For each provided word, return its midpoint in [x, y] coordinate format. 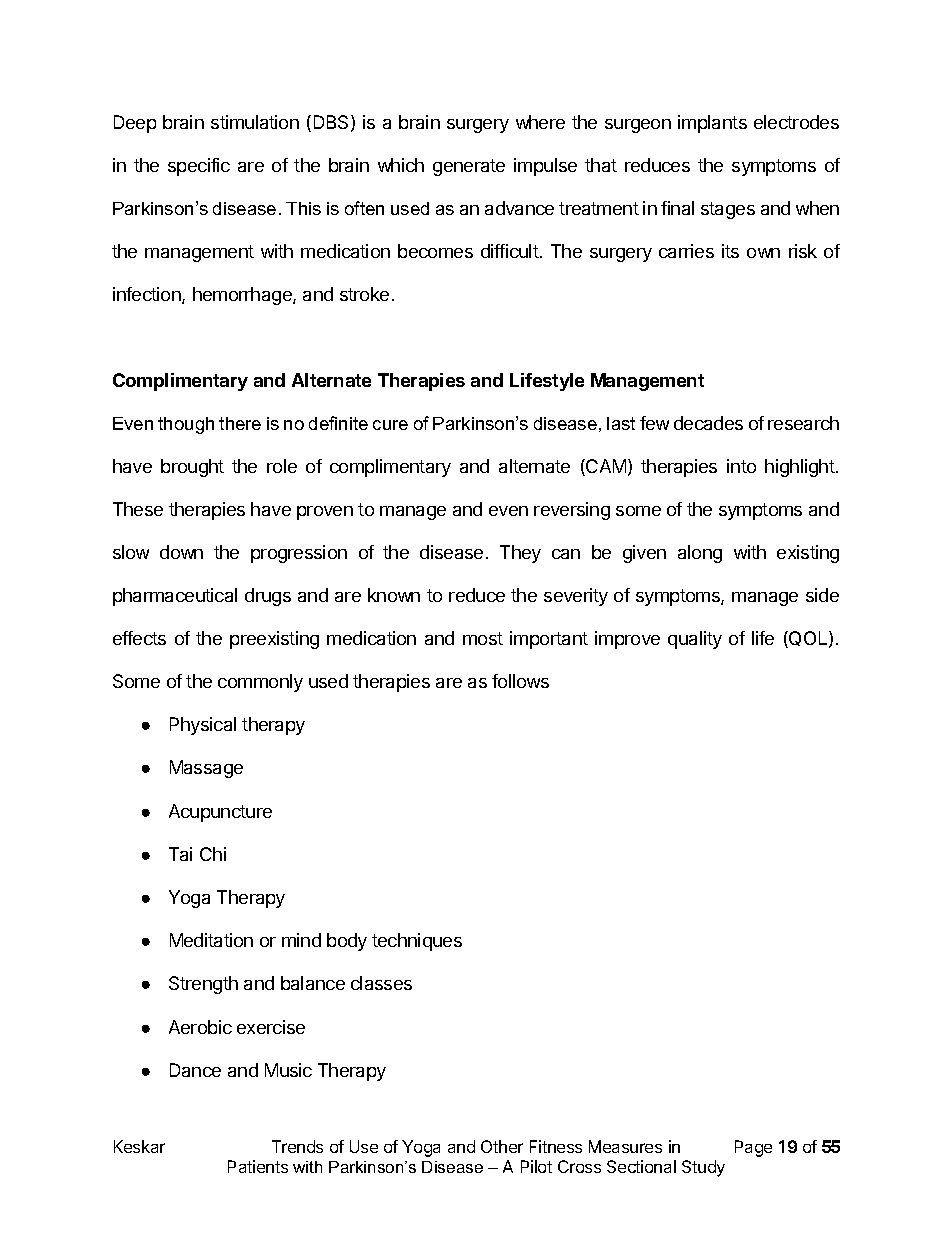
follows [520, 681]
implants [712, 124]
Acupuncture [220, 813]
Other [502, 1146]
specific [199, 167]
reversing [572, 511]
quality [695, 640]
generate [469, 167]
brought [192, 468]
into [741, 466]
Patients [258, 1166]
